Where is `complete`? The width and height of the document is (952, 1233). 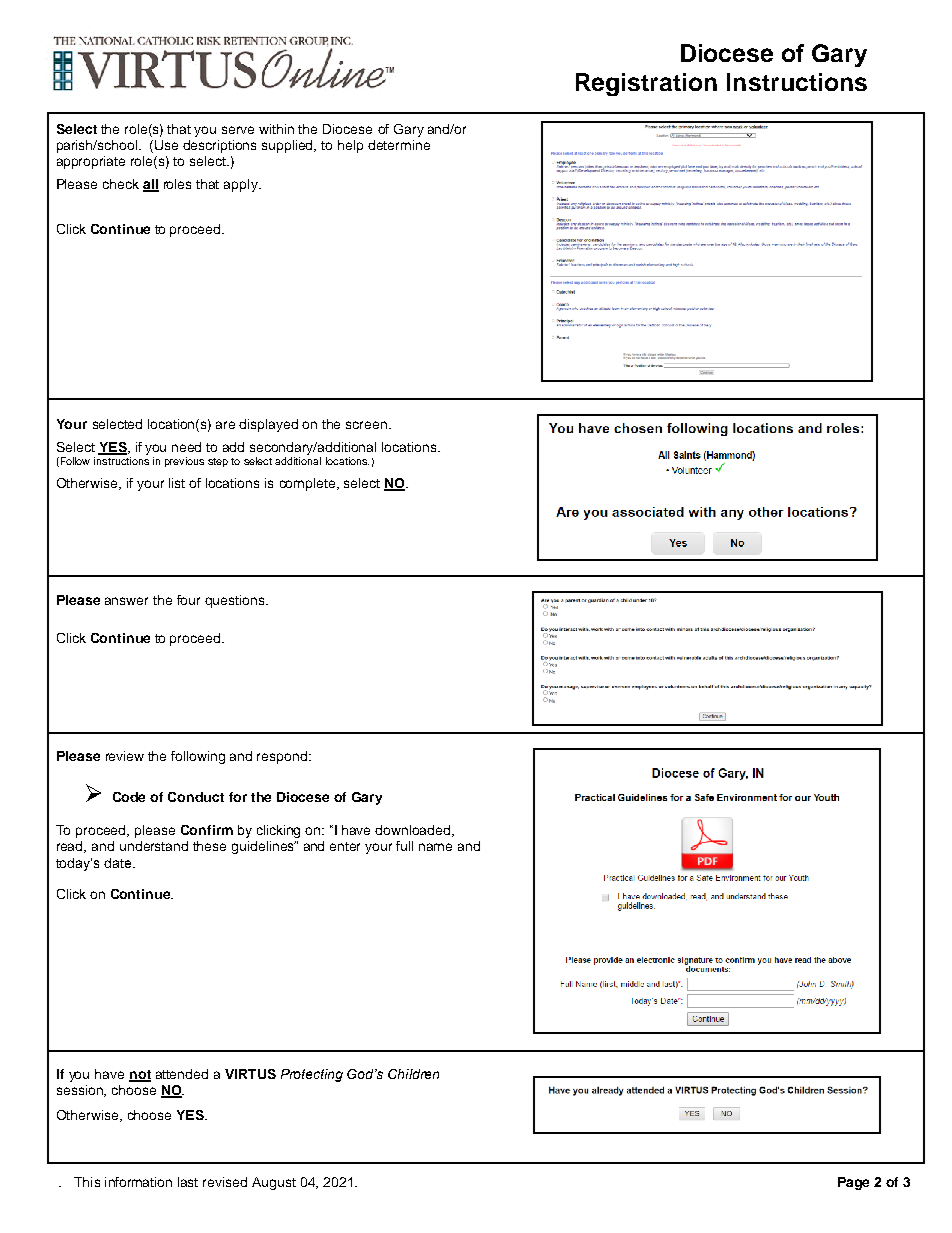
complete is located at coordinates (307, 484).
